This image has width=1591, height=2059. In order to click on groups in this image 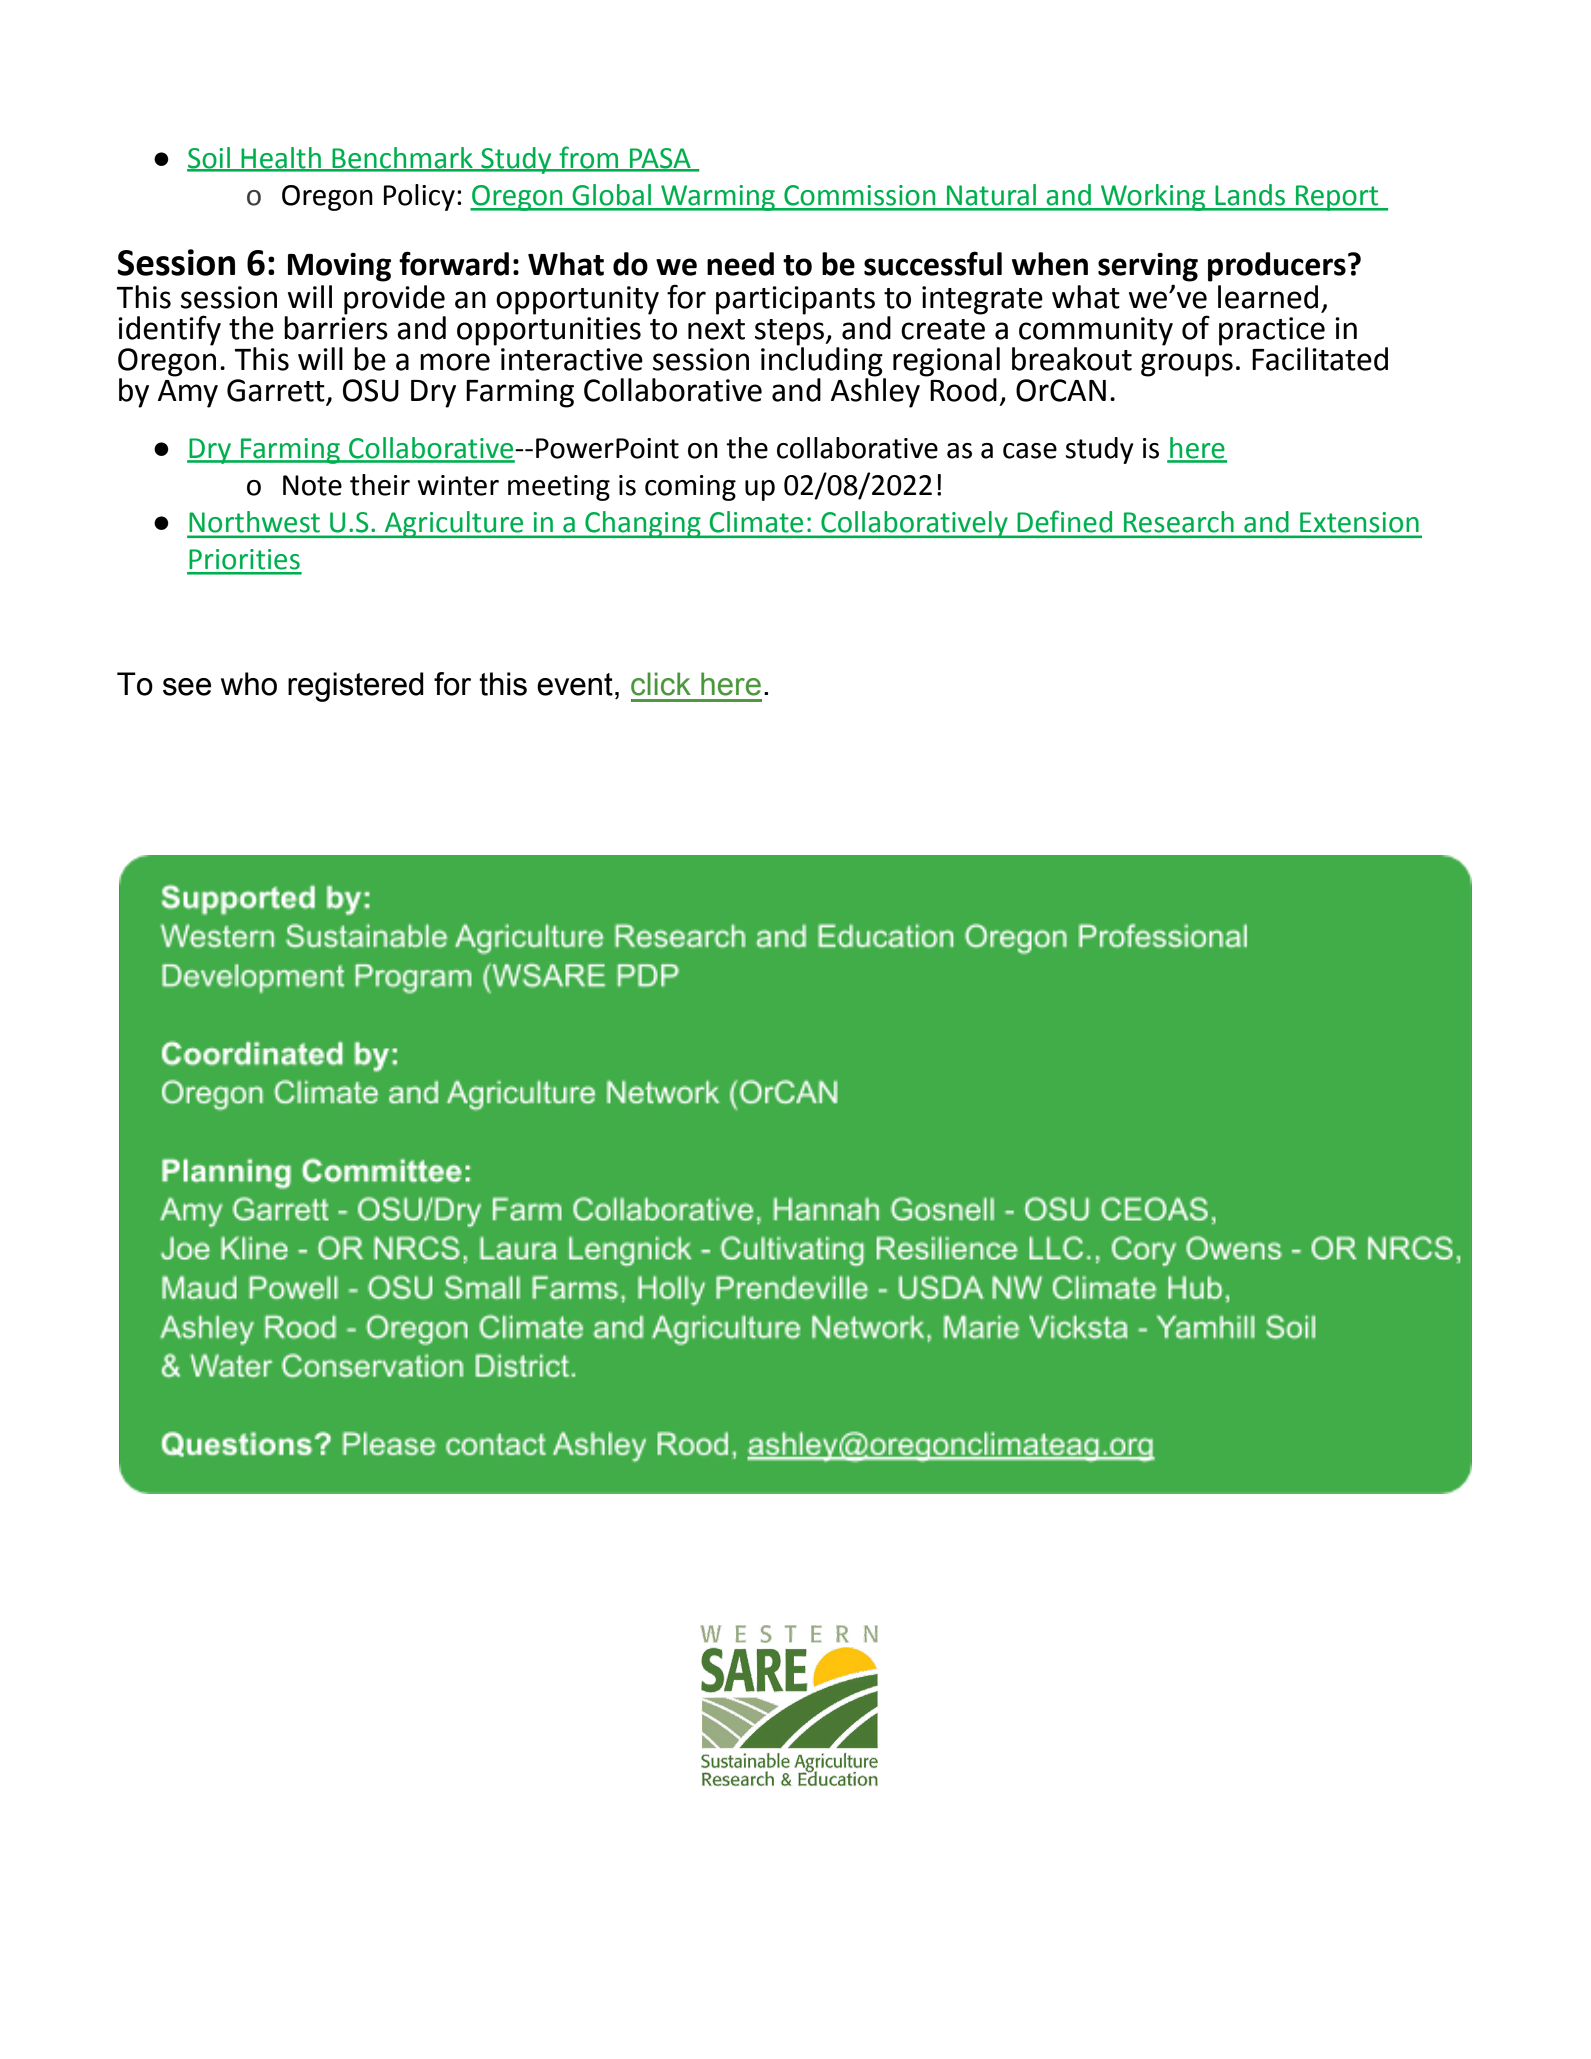, I will do `click(1187, 365)`.
